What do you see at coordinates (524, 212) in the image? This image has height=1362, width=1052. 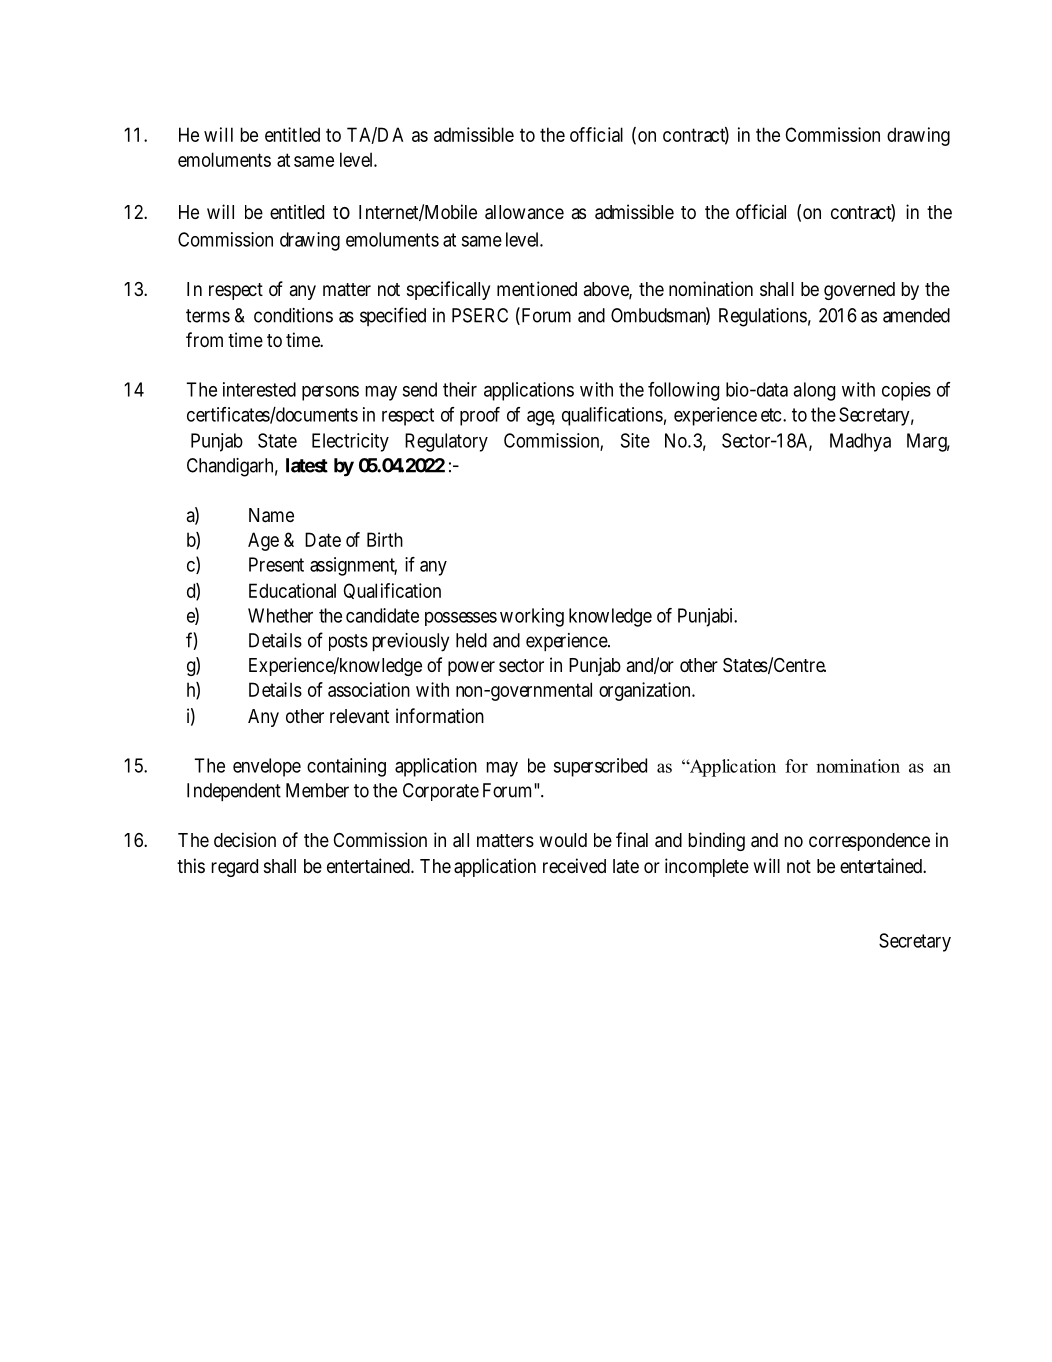 I see `allowance` at bounding box center [524, 212].
